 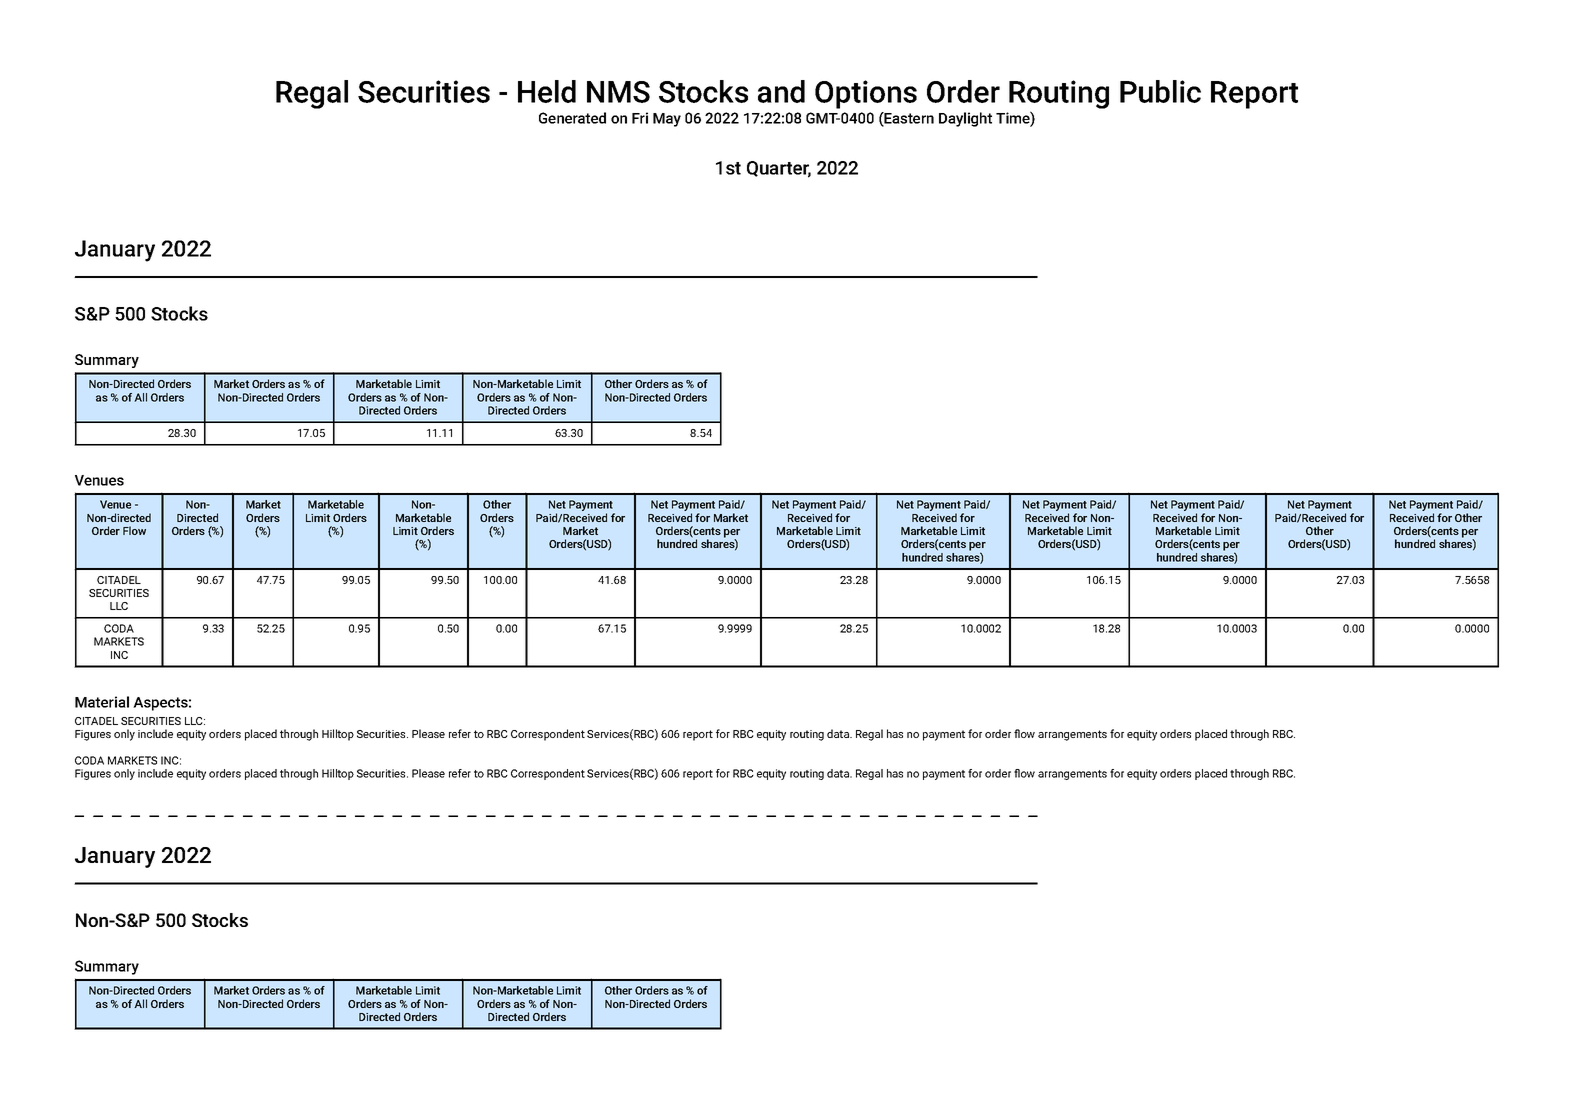 What do you see at coordinates (667, 120) in the screenshot?
I see `May` at bounding box center [667, 120].
